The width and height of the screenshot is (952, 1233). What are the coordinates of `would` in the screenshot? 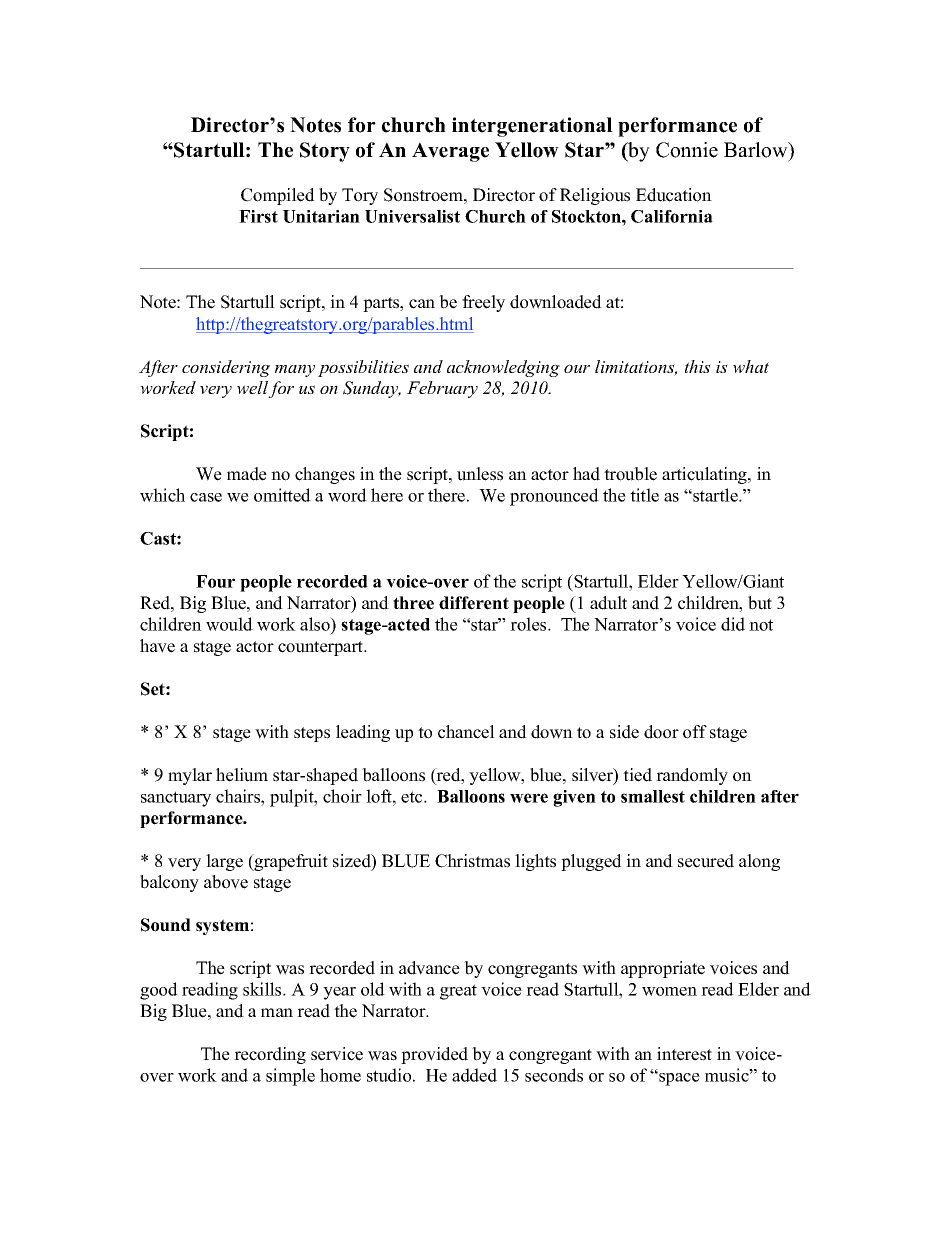 It's located at (229, 624).
